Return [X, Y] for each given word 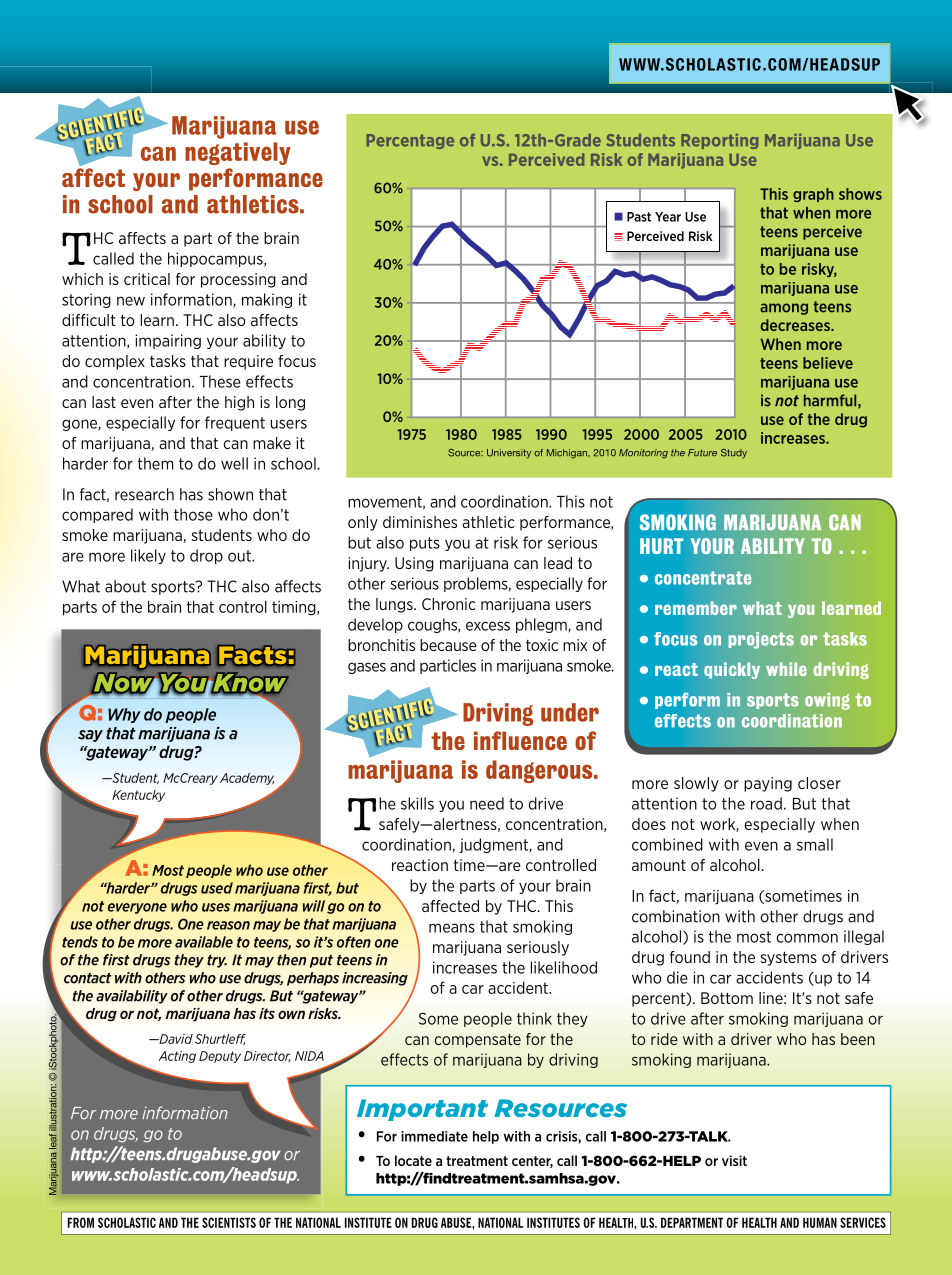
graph [813, 195]
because [448, 645]
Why [124, 715]
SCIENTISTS [229, 1222]
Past [639, 217]
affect [93, 177]
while [786, 669]
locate [413, 1160]
